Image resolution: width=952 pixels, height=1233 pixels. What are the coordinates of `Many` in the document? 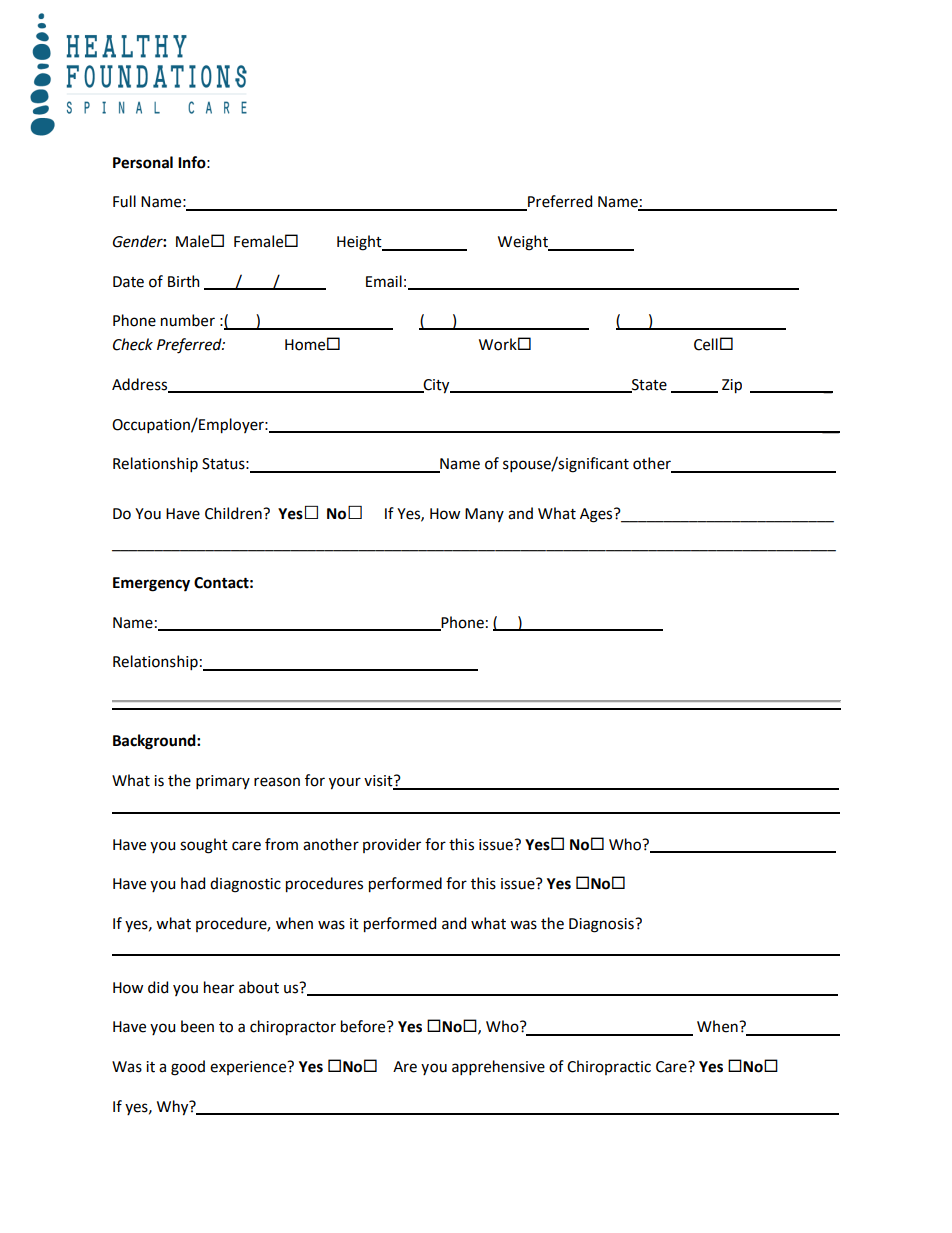 It's located at (484, 515).
